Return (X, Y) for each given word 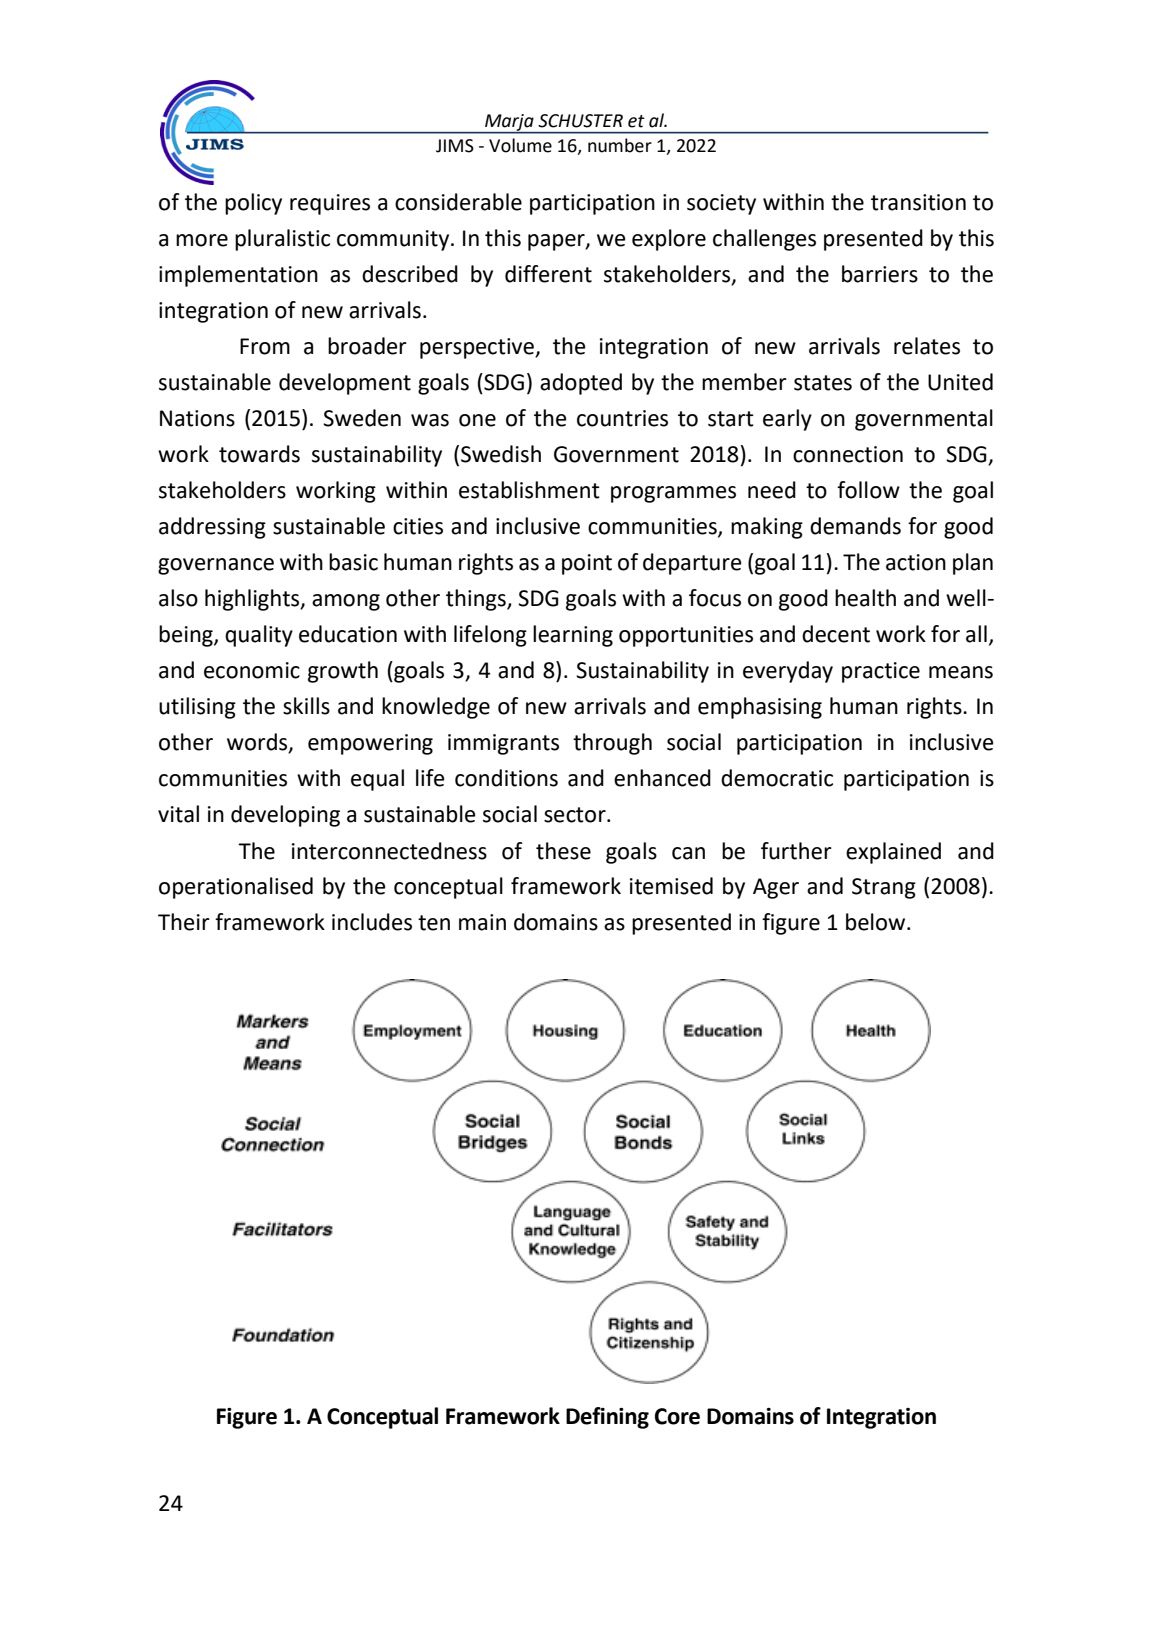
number (620, 145)
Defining (607, 1418)
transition (918, 202)
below (877, 922)
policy (253, 204)
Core (677, 1416)
